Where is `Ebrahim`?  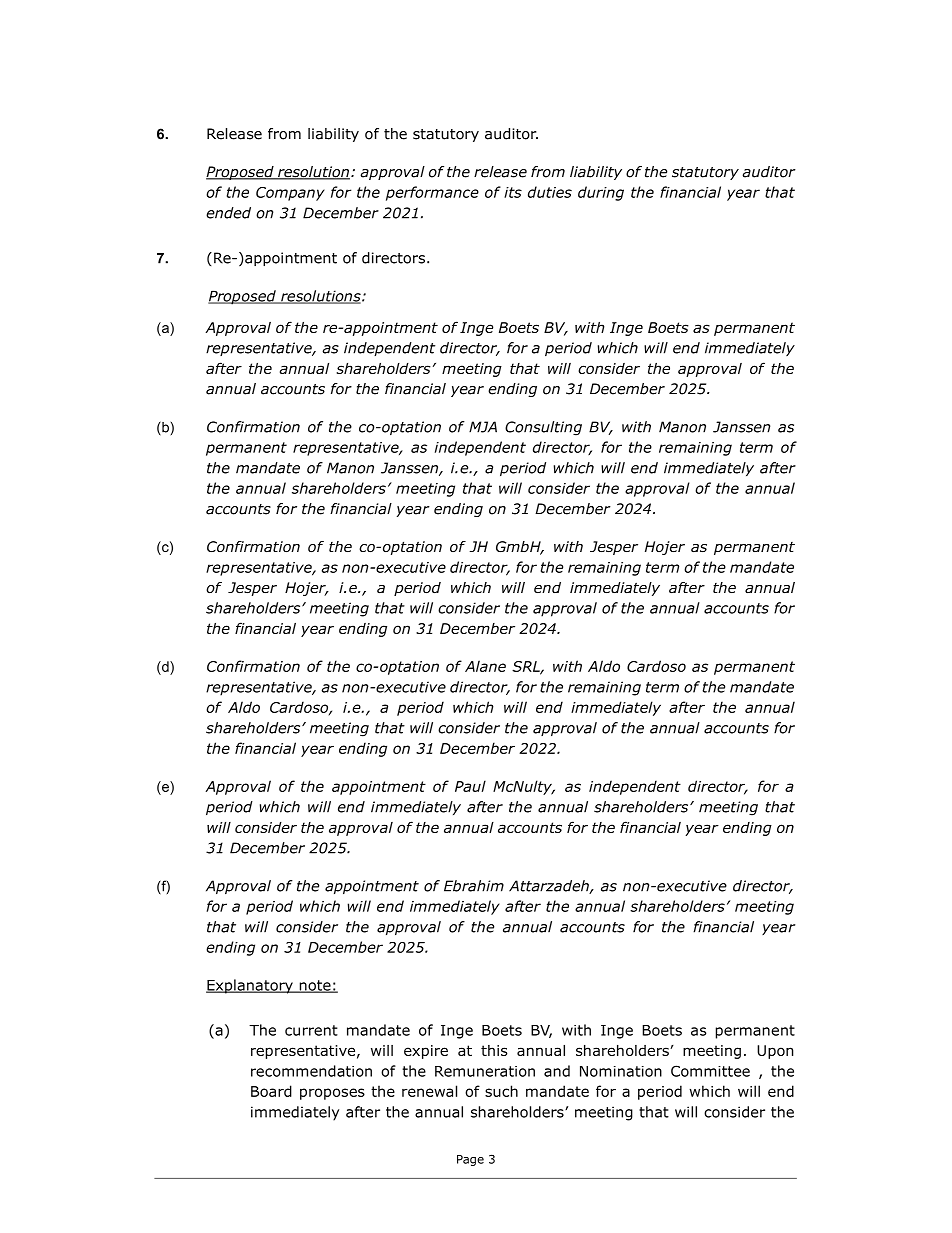 Ebrahim is located at coordinates (474, 886).
